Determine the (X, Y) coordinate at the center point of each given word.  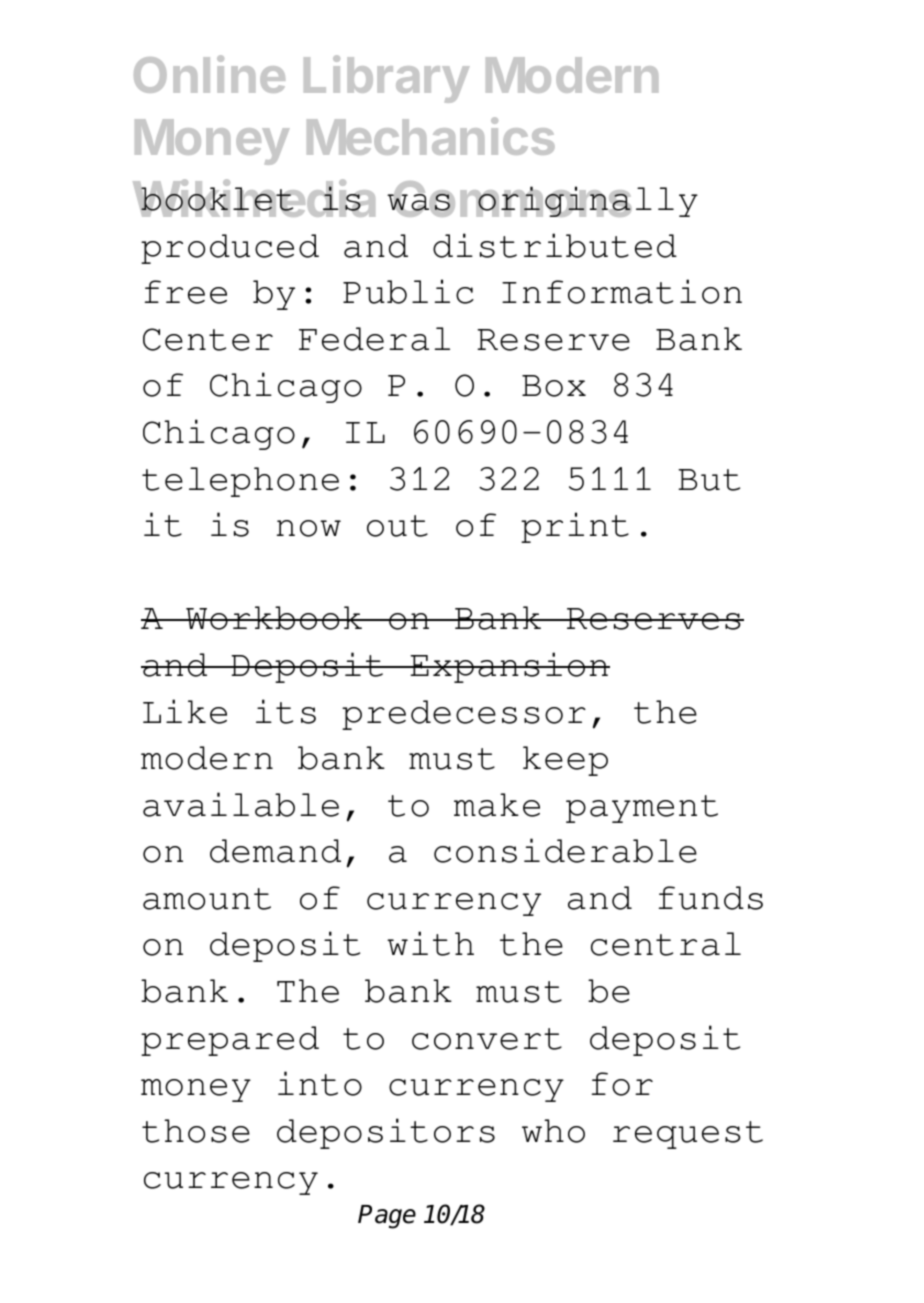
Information (622, 291)
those (196, 1131)
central (666, 944)
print (575, 527)
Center (208, 339)
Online (209, 74)
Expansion (509, 667)
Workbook (274, 618)
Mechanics (431, 136)
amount (207, 899)
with (430, 943)
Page (387, 1217)
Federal (374, 339)
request (688, 1135)
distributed (555, 245)
